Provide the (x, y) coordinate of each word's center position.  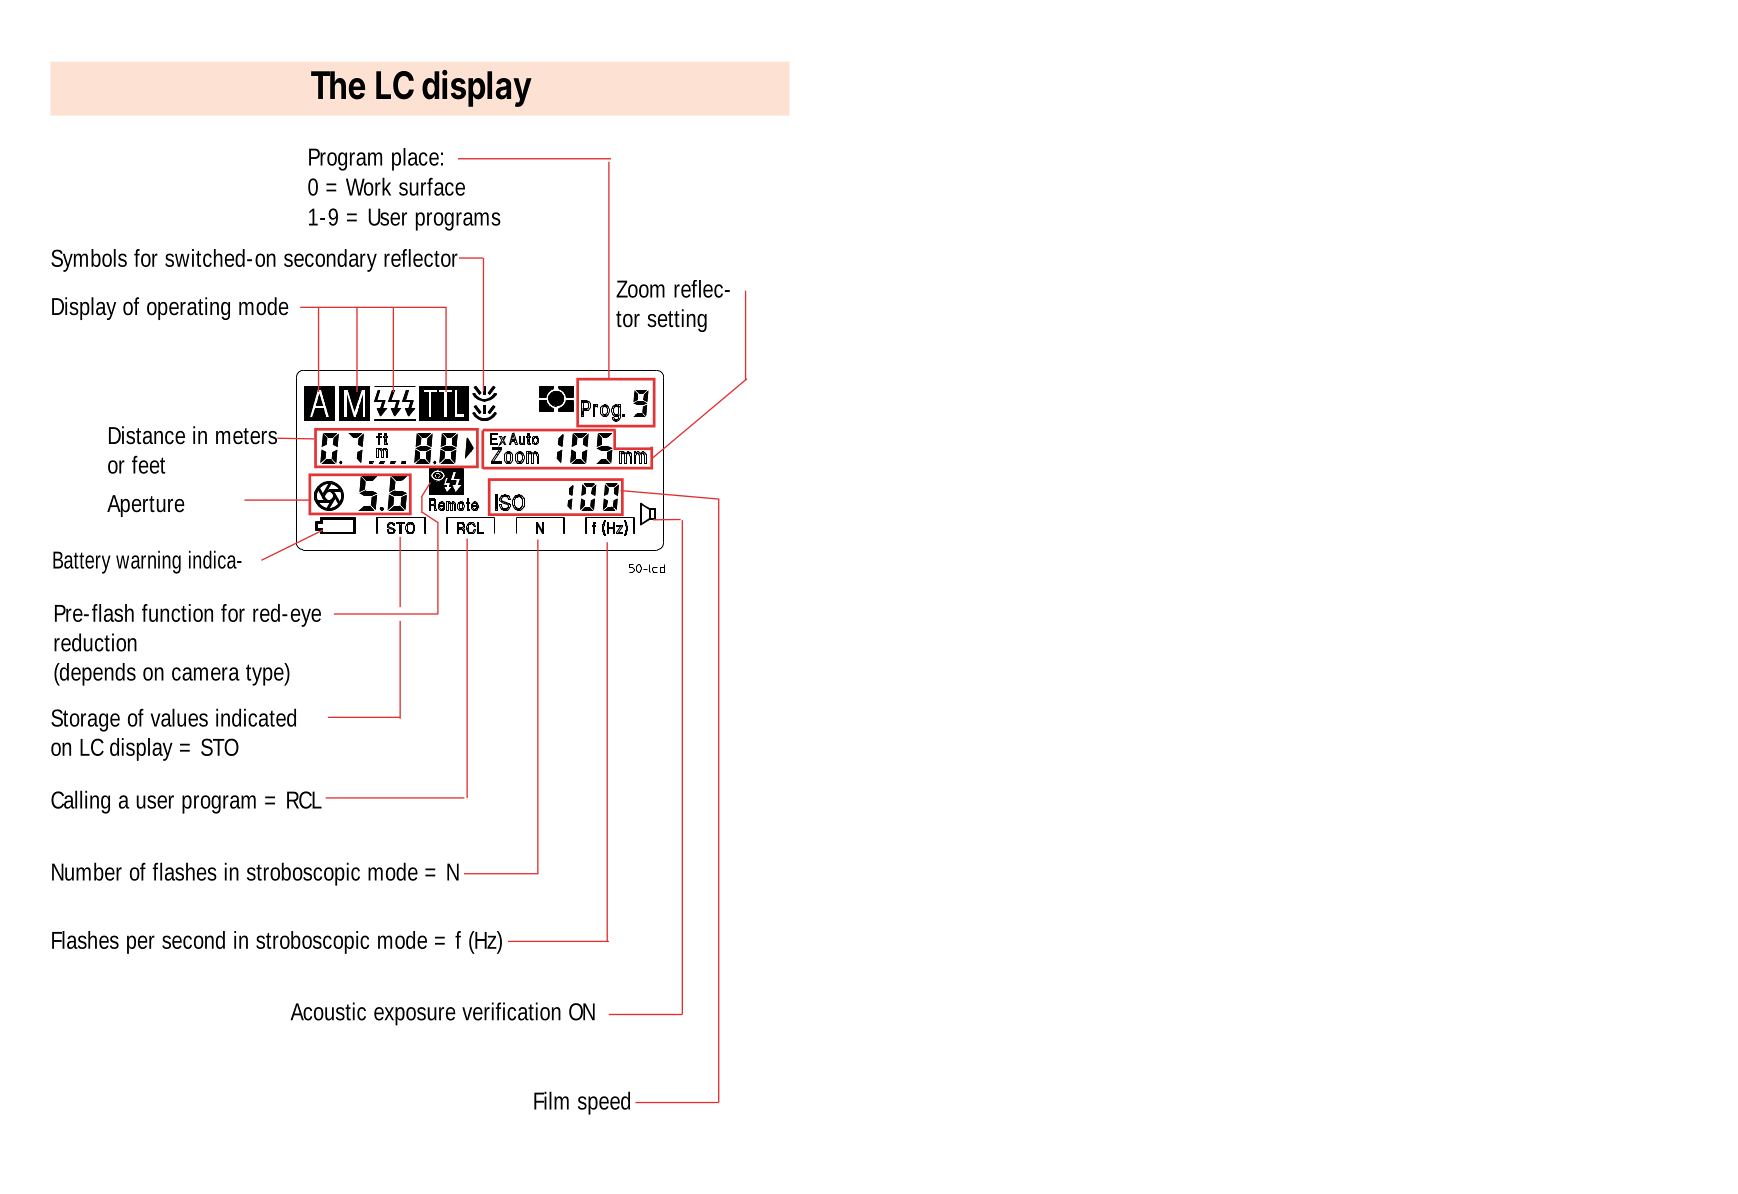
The (338, 85)
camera (206, 674)
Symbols (89, 260)
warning (148, 562)
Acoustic (328, 1011)
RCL (304, 800)
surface (432, 186)
